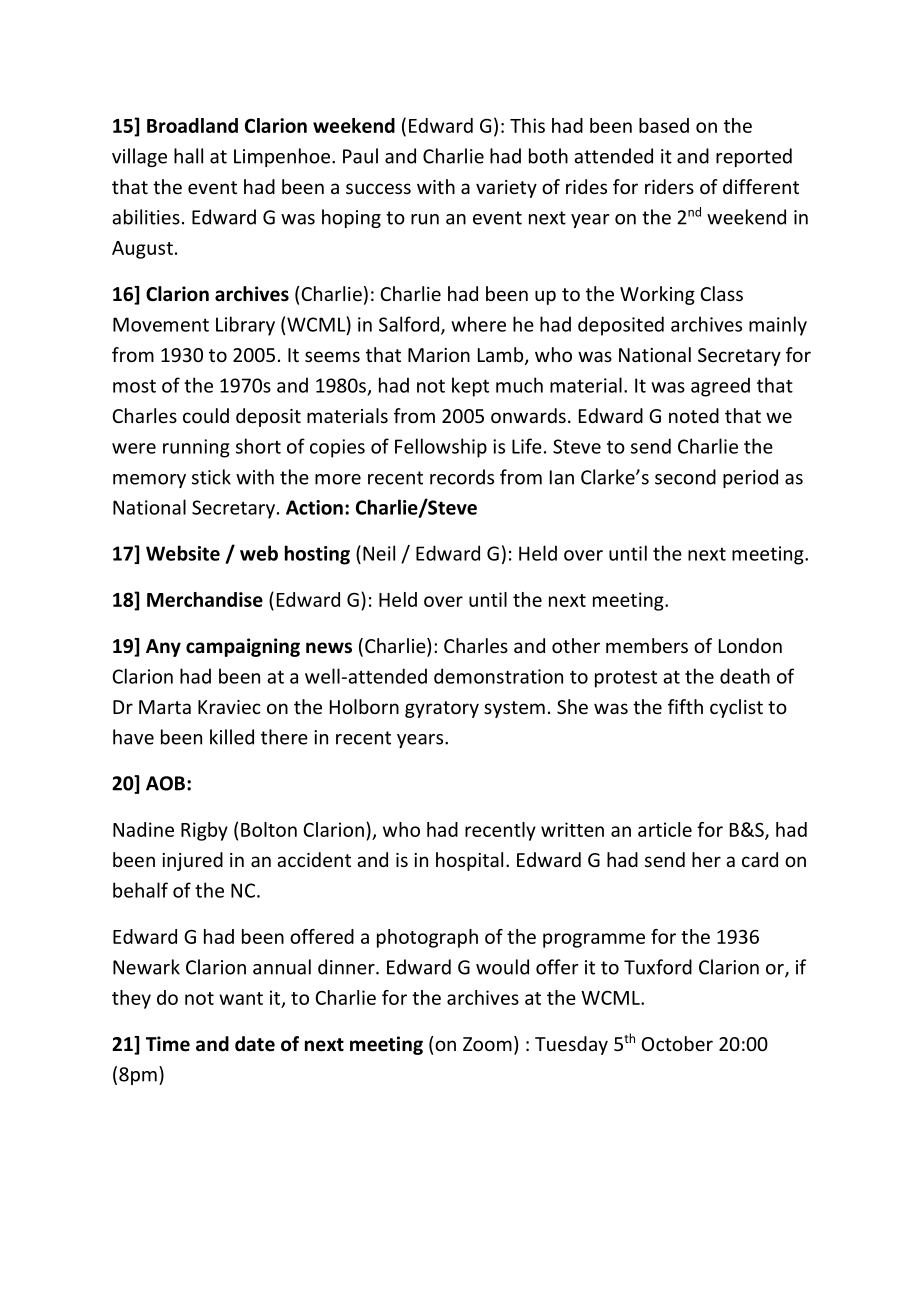 This page has width=924, height=1308. What do you see at coordinates (205, 599) in the page?
I see `Merchandise` at bounding box center [205, 599].
